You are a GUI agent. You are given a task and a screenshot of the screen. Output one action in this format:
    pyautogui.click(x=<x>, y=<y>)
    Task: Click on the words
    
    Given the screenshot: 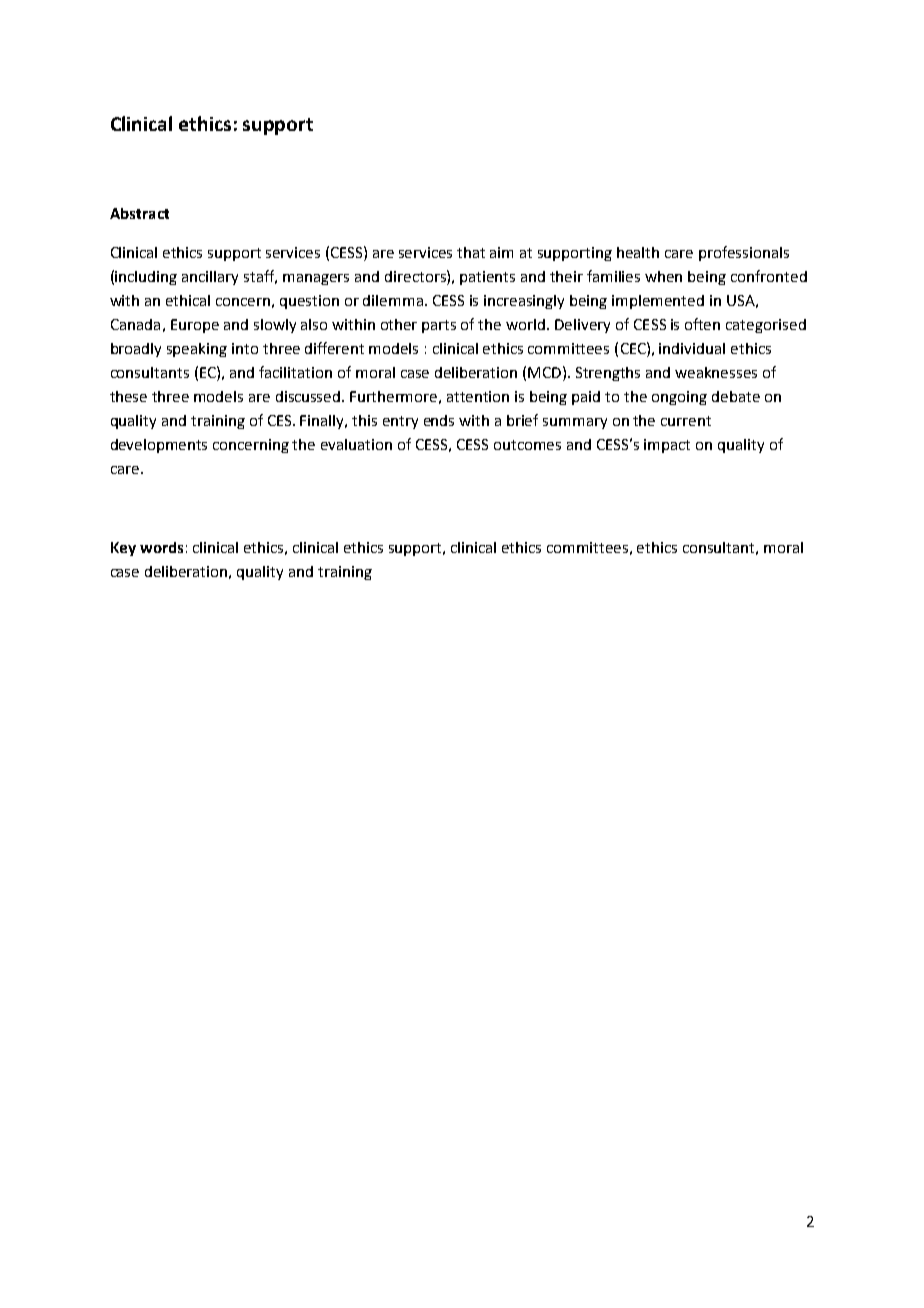 What is the action you would take?
    pyautogui.click(x=161, y=547)
